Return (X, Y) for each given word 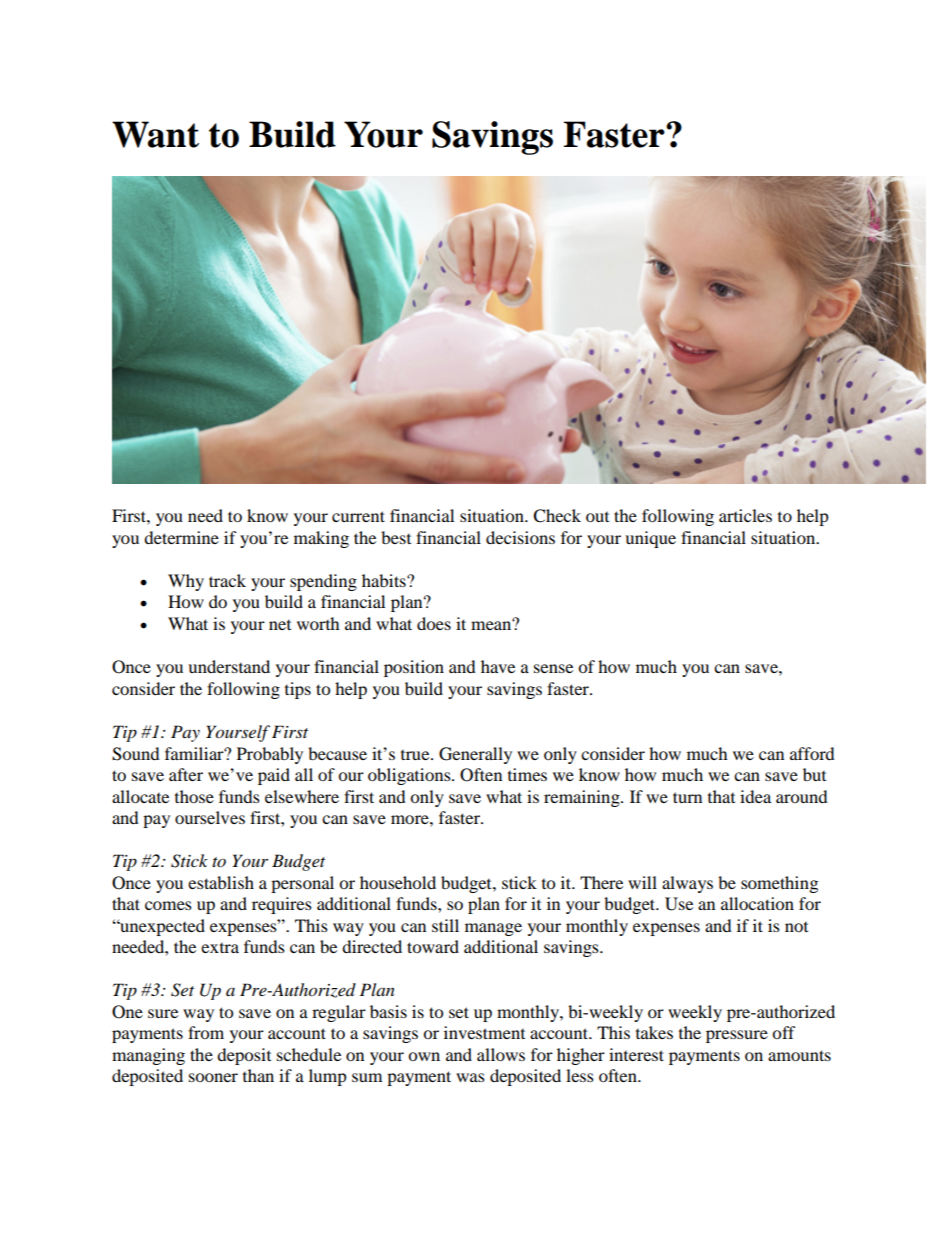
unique (650, 539)
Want (155, 134)
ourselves (210, 817)
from (206, 1032)
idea (755, 796)
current (358, 516)
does (434, 623)
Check (557, 516)
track (227, 580)
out (597, 517)
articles (745, 515)
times (527, 774)
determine (181, 537)
